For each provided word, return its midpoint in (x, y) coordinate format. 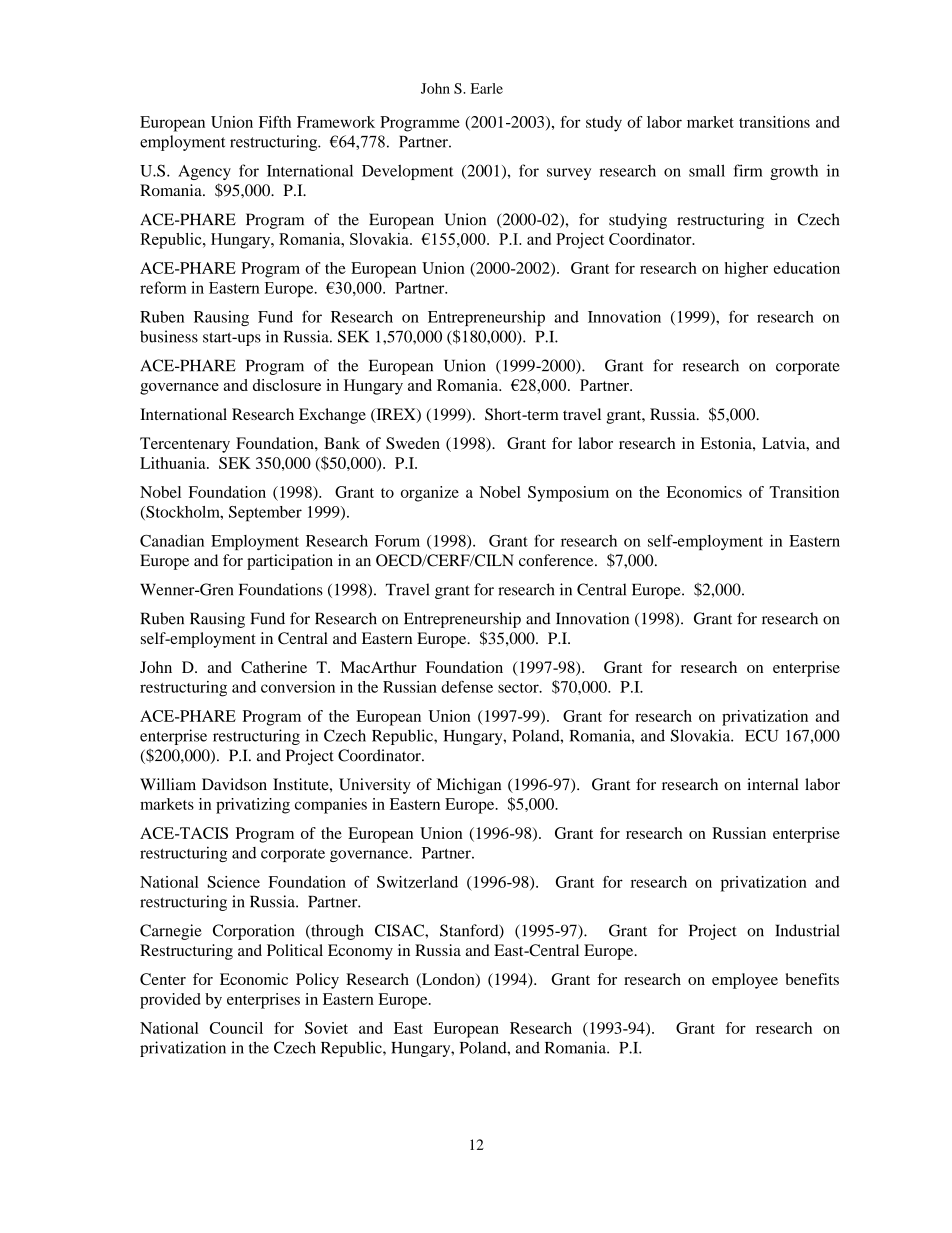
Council (236, 1028)
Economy (360, 952)
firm (748, 170)
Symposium (568, 494)
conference (557, 560)
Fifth (275, 122)
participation (290, 562)
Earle (487, 88)
